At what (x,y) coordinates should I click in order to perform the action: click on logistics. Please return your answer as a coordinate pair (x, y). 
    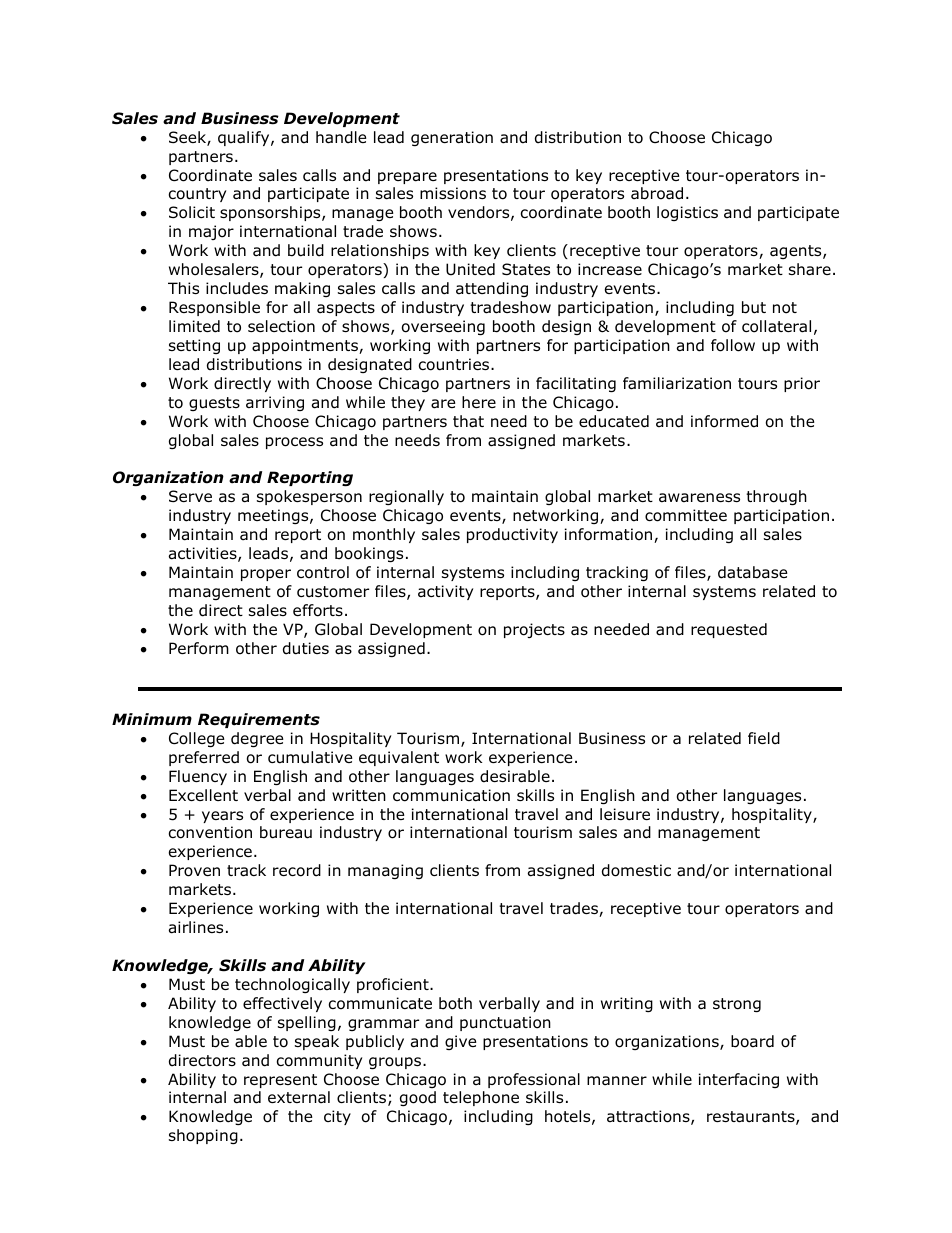
    Looking at the image, I should click on (687, 213).
